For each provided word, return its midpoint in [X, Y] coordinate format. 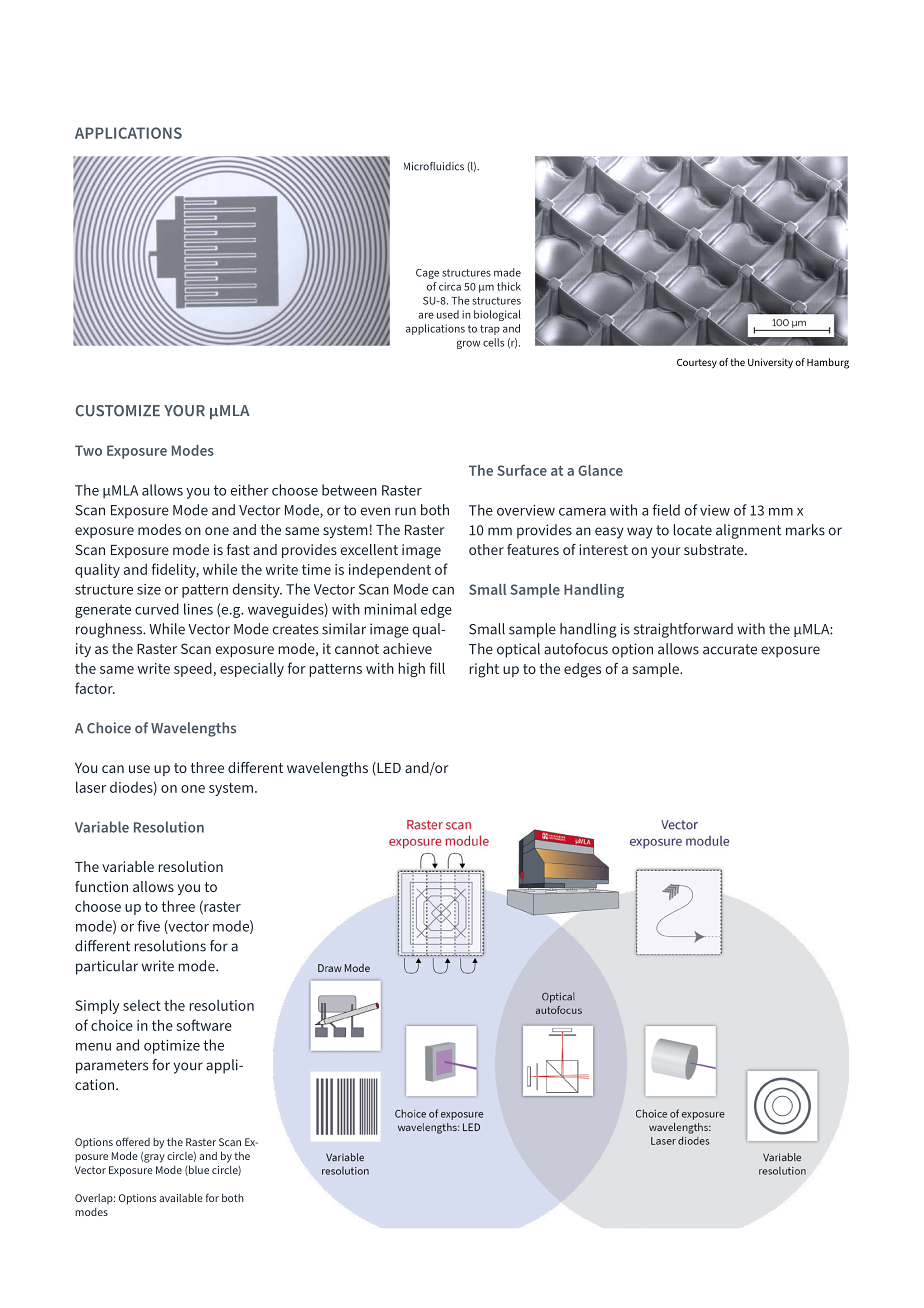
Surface [522, 470]
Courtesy [697, 364]
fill [437, 668]
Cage [427, 274]
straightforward [683, 630]
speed [194, 669]
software [204, 1025]
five [148, 926]
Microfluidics [434, 166]
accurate [730, 649]
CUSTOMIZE [117, 411]
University [770, 363]
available [181, 1197]
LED [388, 768]
